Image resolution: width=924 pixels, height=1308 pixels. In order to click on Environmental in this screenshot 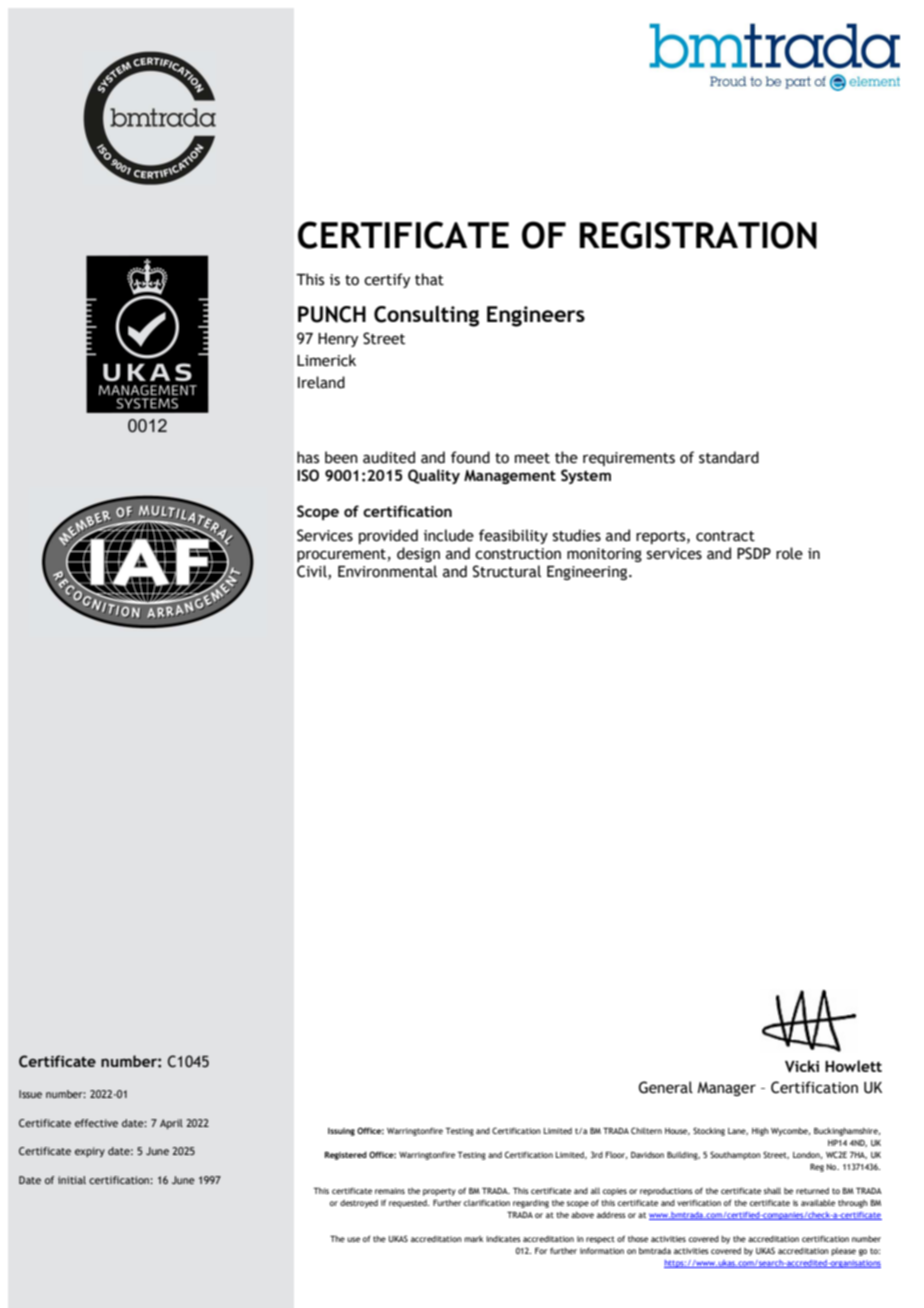, I will do `click(387, 571)`.
